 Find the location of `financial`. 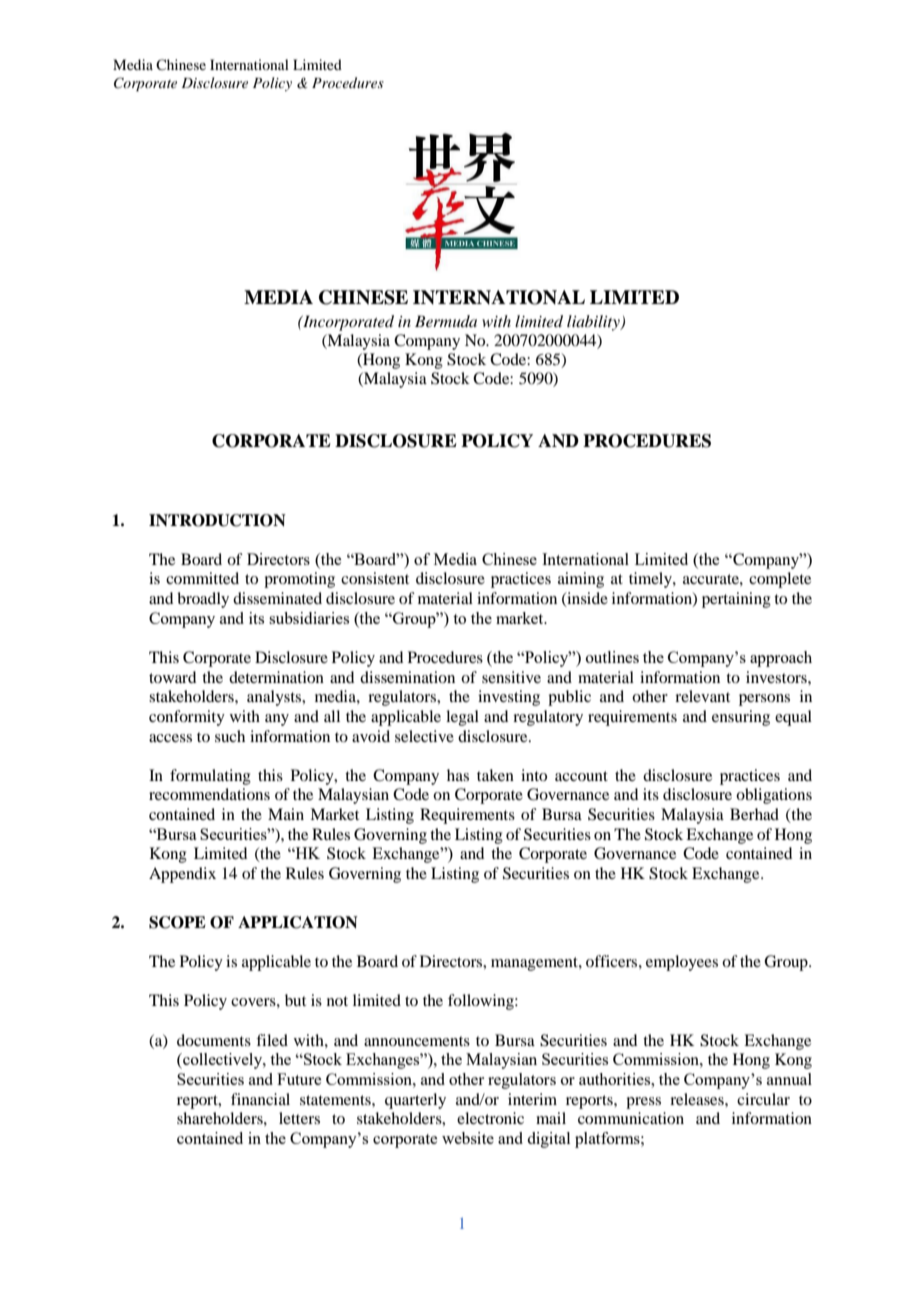

financial is located at coordinates (260, 1099).
